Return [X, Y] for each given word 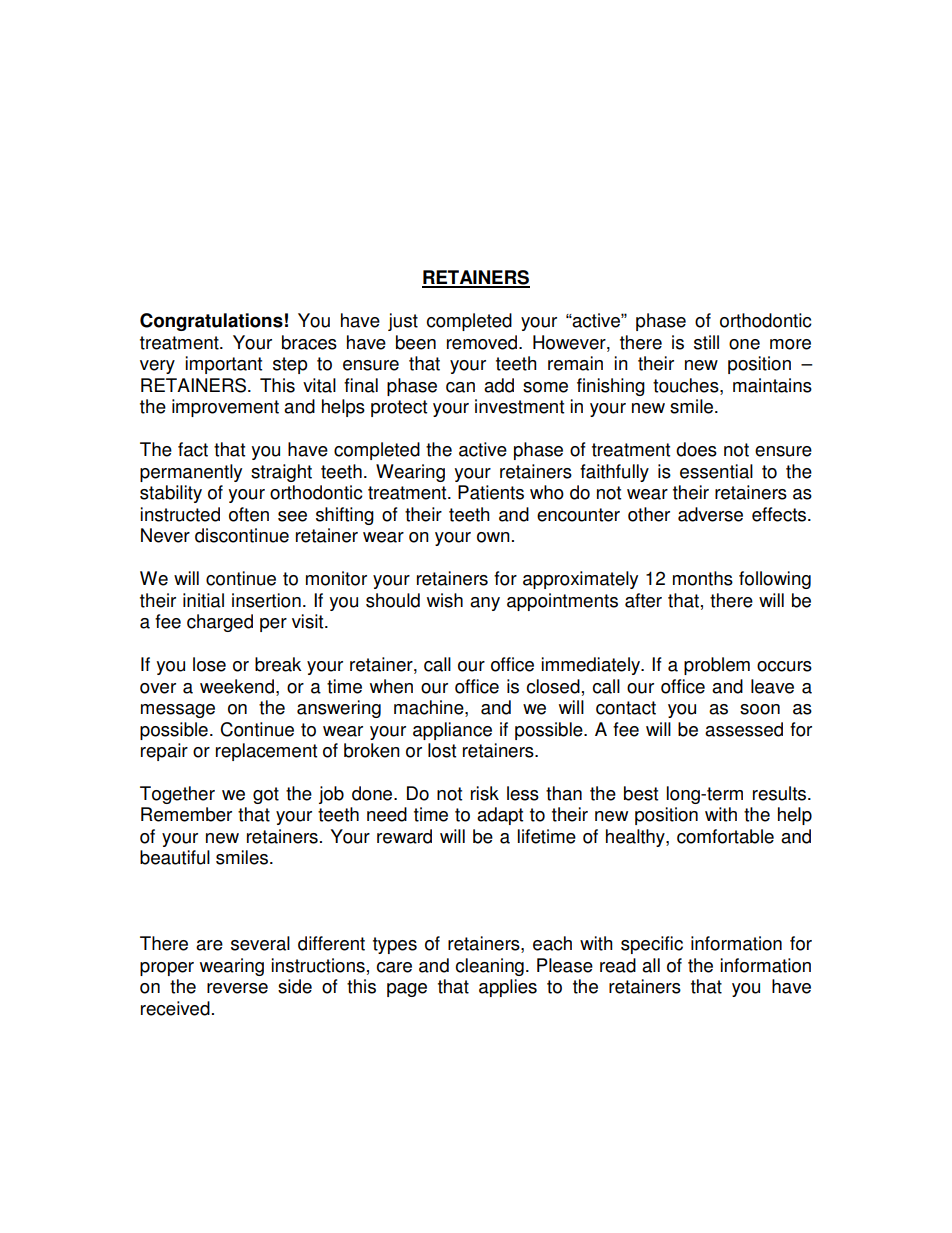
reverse [237, 988]
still [706, 342]
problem [717, 666]
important [223, 365]
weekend [237, 686]
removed [483, 342]
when [391, 686]
